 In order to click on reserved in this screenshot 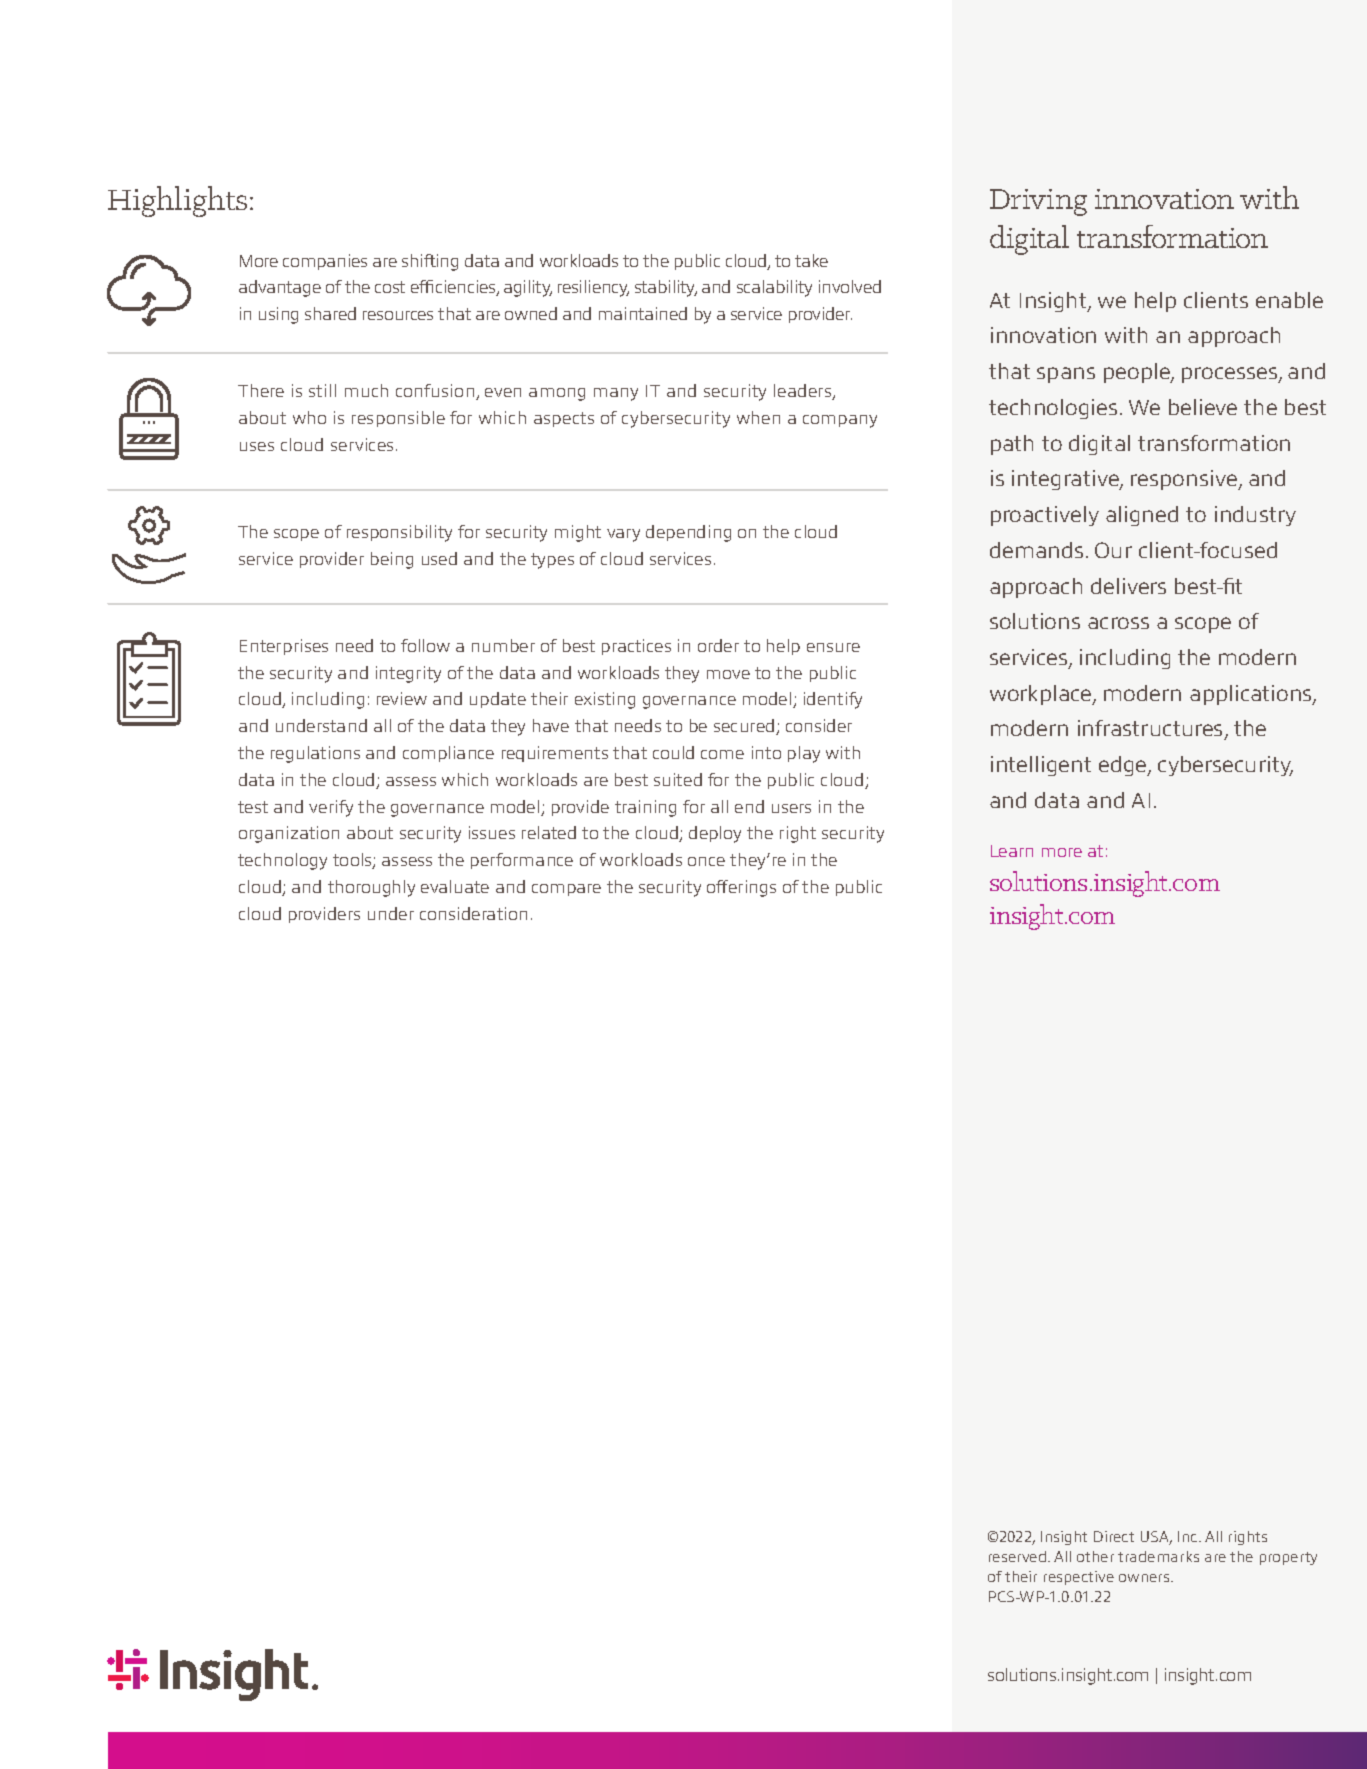, I will do `click(1019, 1556)`.
